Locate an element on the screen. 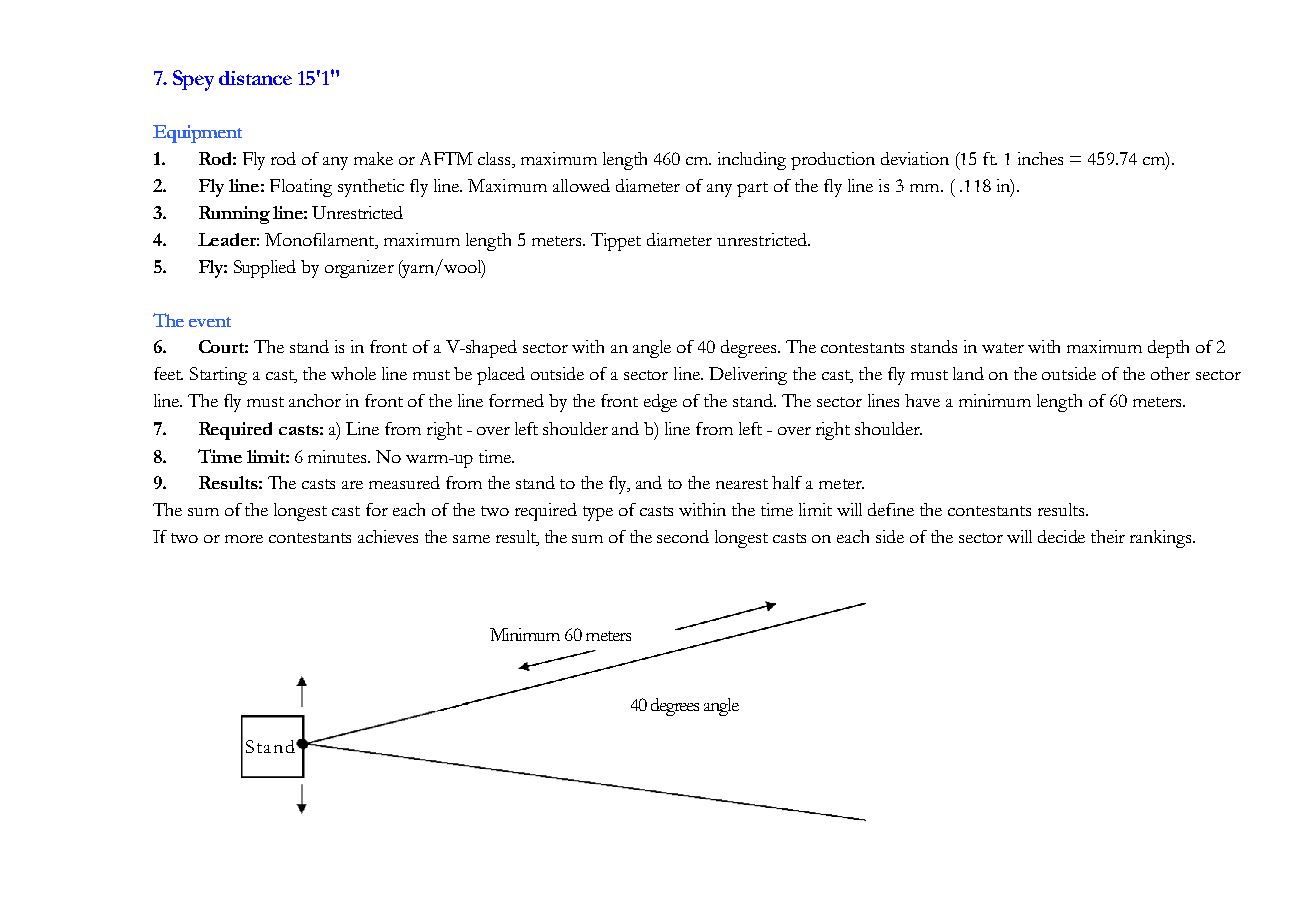 This screenshot has width=1308, height=924. more is located at coordinates (244, 539).
